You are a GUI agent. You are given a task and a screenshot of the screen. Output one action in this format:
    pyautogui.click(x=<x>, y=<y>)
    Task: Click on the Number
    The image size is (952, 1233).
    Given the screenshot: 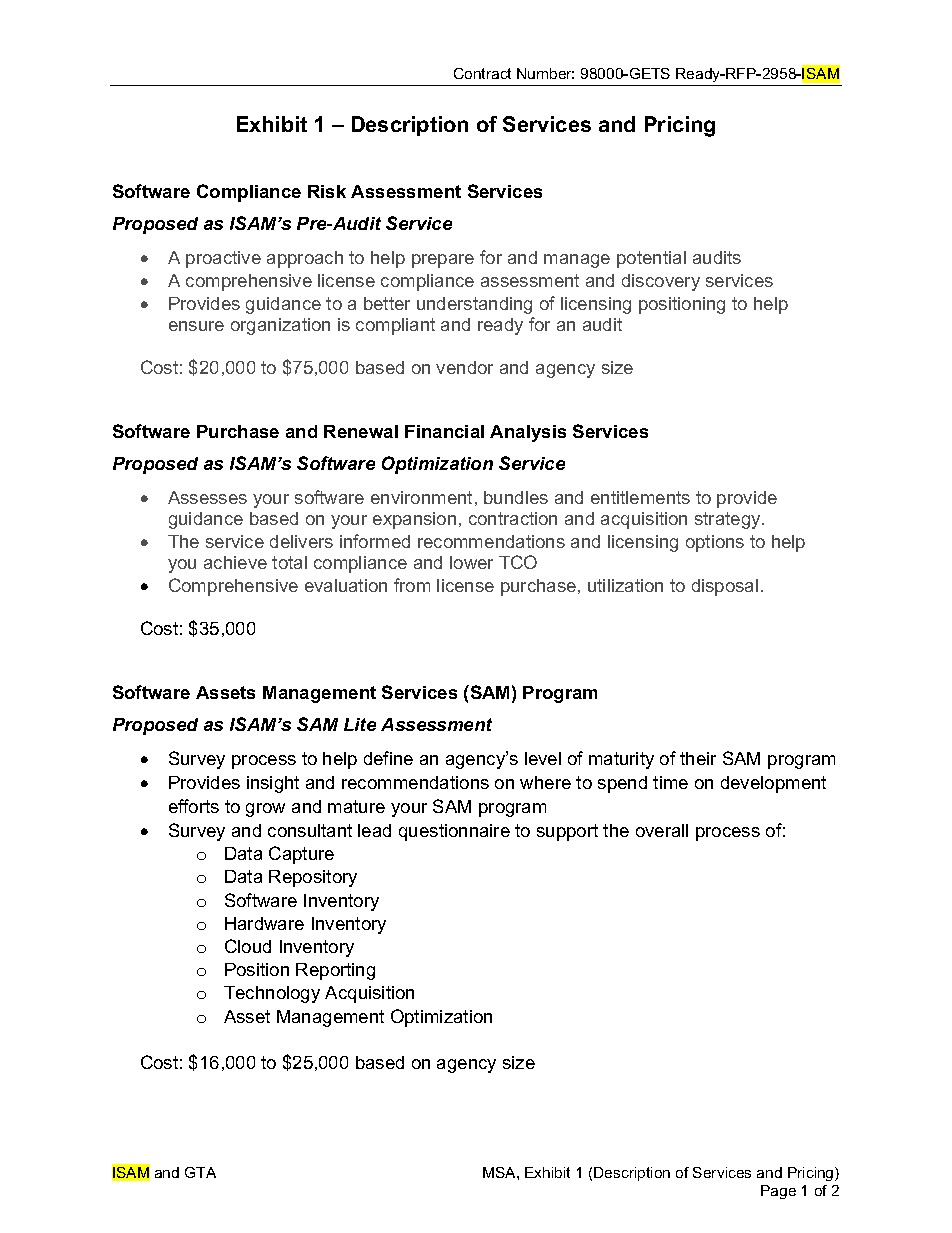 What is the action you would take?
    pyautogui.click(x=545, y=73)
